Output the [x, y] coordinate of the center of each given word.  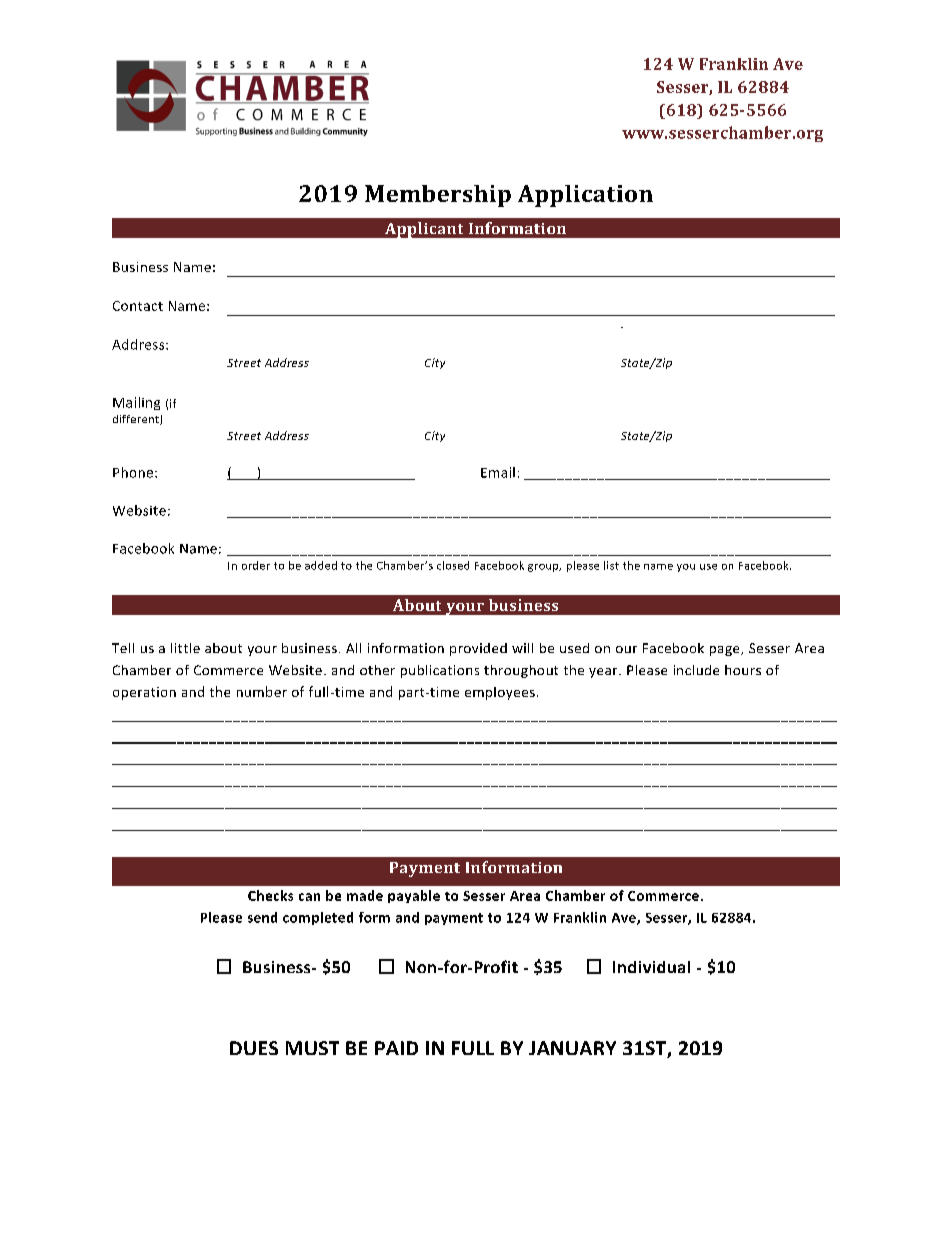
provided [478, 649]
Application [585, 196]
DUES [254, 1048]
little [185, 648]
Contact [138, 306]
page [726, 651]
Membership [438, 196]
